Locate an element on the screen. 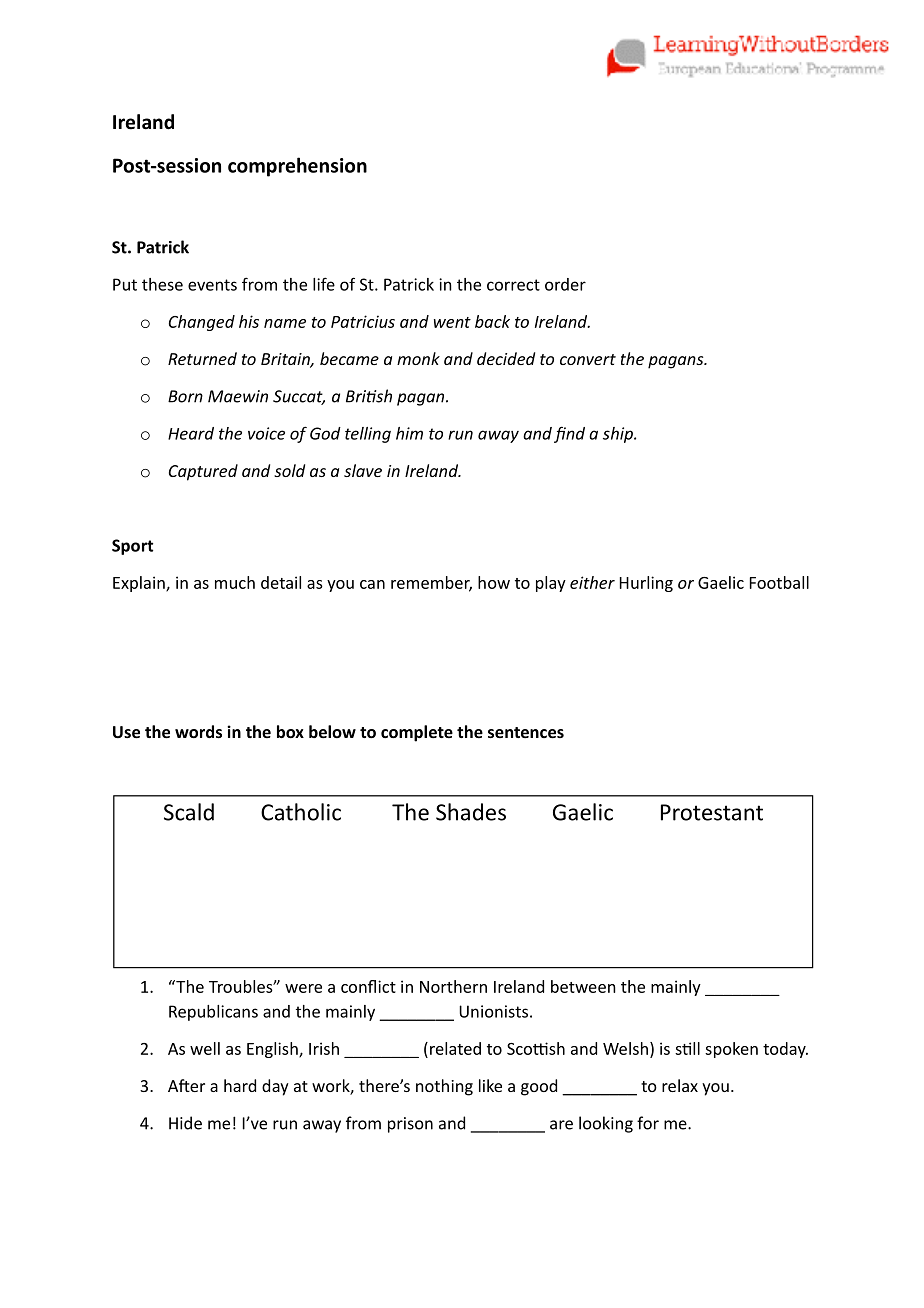 Image resolution: width=924 pixels, height=1308 pixels. him is located at coordinates (409, 433).
